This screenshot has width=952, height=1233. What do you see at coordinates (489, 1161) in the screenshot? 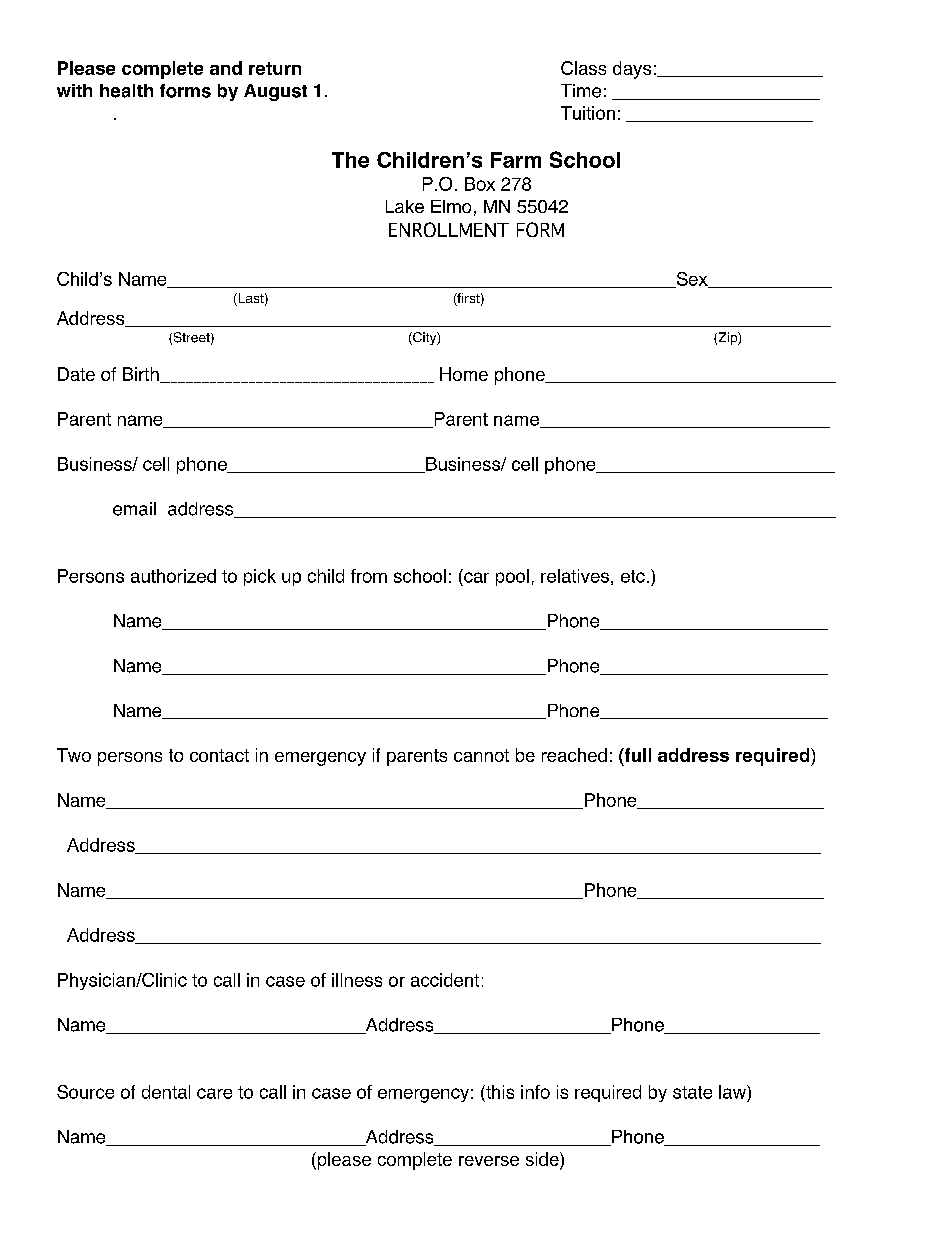
I see `reverse` at bounding box center [489, 1161].
